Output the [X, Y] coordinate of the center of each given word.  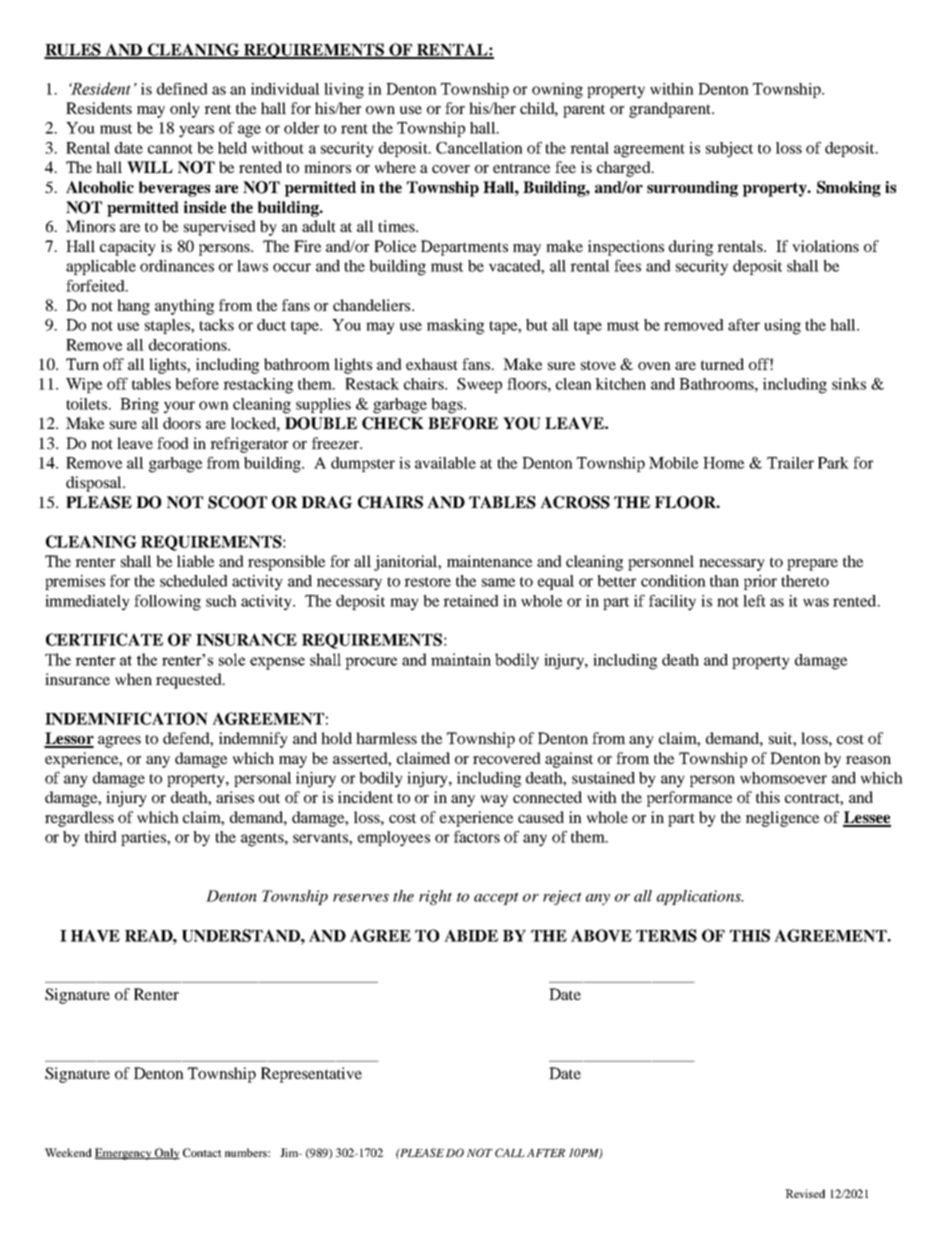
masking [455, 327]
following [167, 603]
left [754, 601]
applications [700, 897]
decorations [189, 345]
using [782, 327]
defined [182, 89]
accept [496, 898]
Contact [202, 1152]
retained [471, 601]
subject [729, 150]
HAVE [95, 935]
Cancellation [479, 148]
